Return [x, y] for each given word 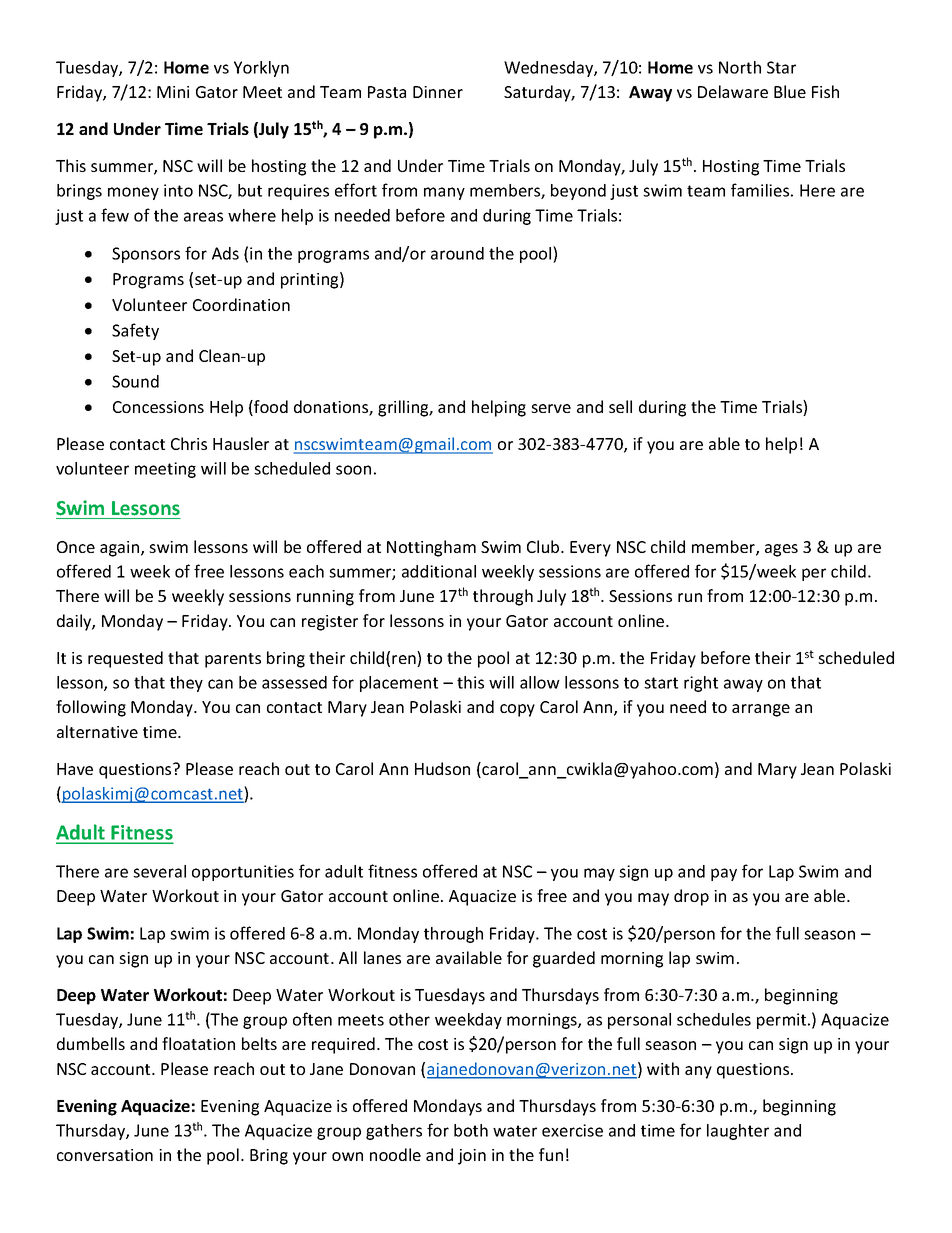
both [471, 1130]
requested [125, 659]
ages [781, 550]
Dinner [438, 92]
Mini [173, 92]
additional [439, 571]
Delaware [733, 91]
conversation [105, 1155]
